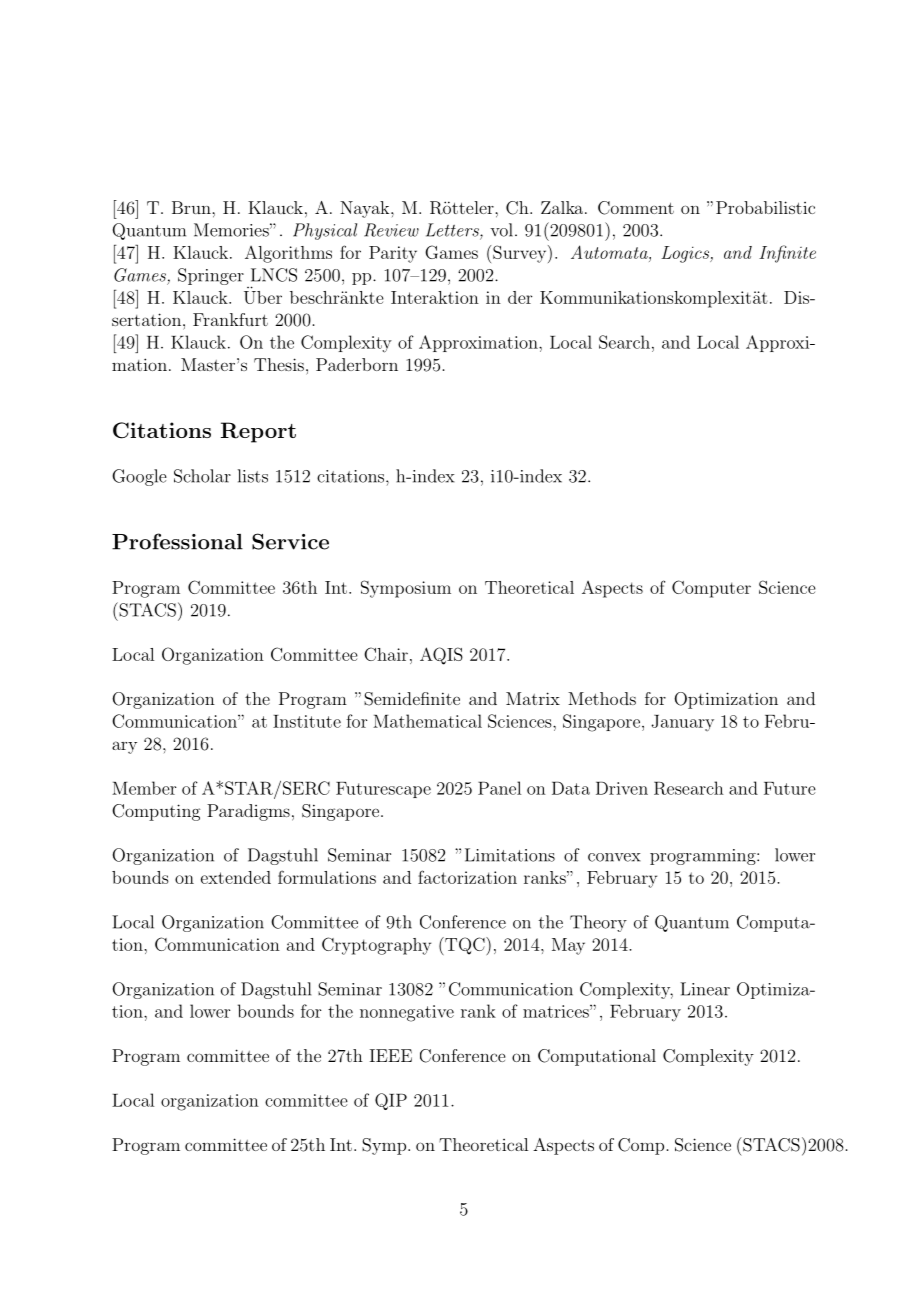 Image resolution: width=924 pixels, height=1308 pixels. I want to click on January, so click(682, 723).
